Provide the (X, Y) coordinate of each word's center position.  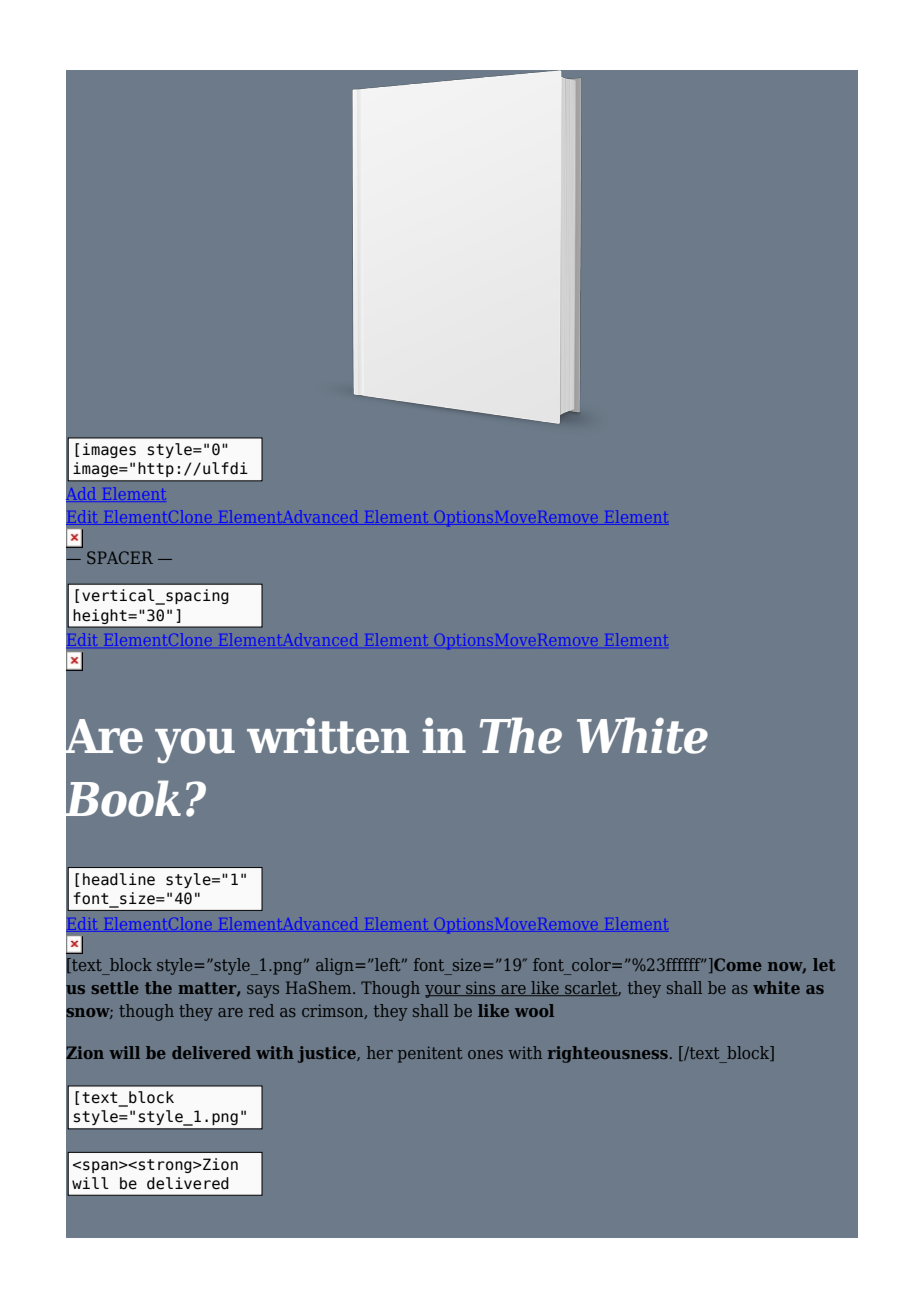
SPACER (120, 557)
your (444, 991)
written (328, 735)
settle (115, 987)
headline (119, 879)
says (263, 991)
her (380, 1052)
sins (481, 988)
